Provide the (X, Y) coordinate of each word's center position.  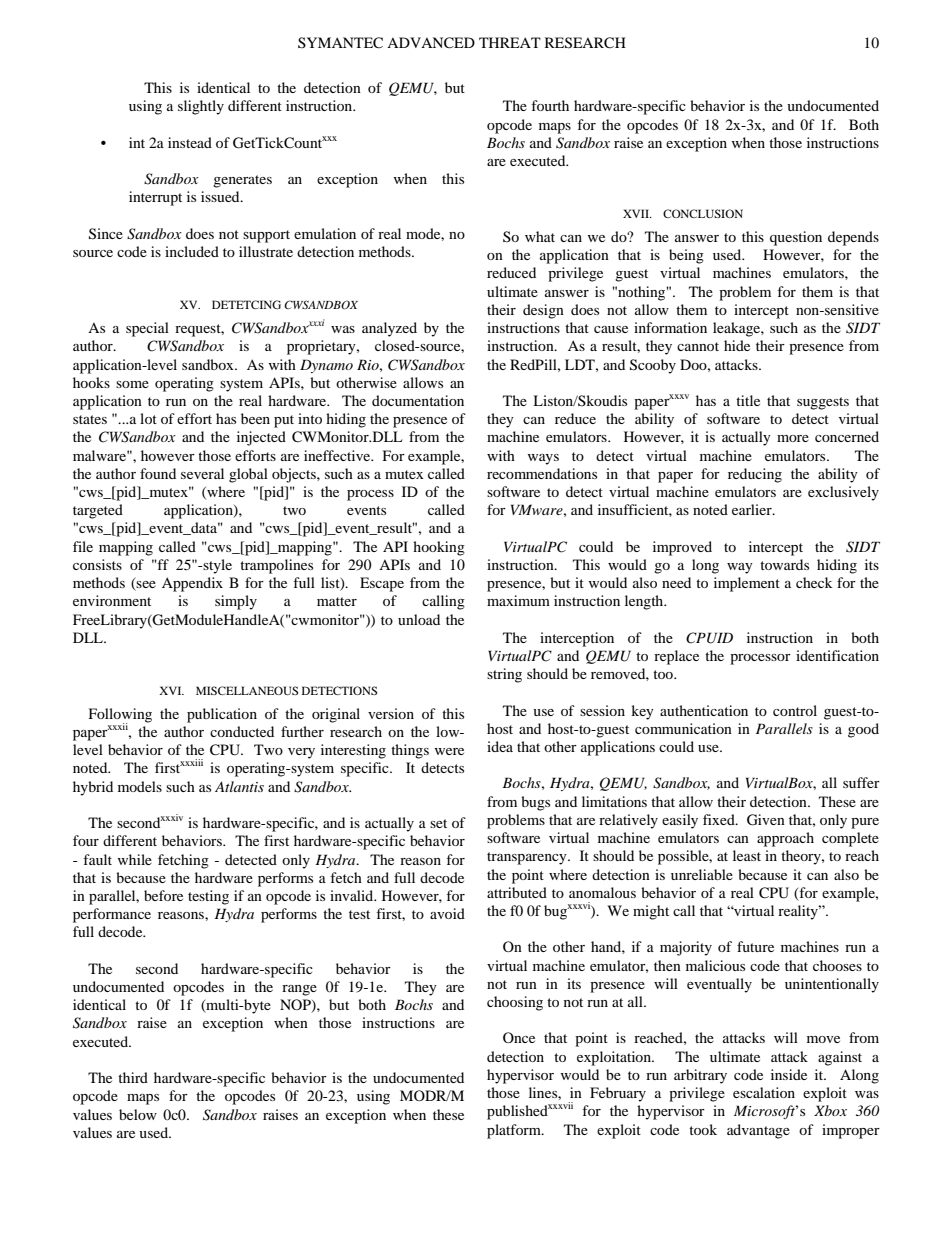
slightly (201, 107)
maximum (518, 600)
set (438, 823)
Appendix (192, 584)
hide (737, 345)
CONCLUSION (703, 213)
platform (515, 1131)
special (147, 329)
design (543, 311)
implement (747, 584)
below (138, 1114)
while (135, 859)
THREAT (510, 42)
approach (785, 839)
